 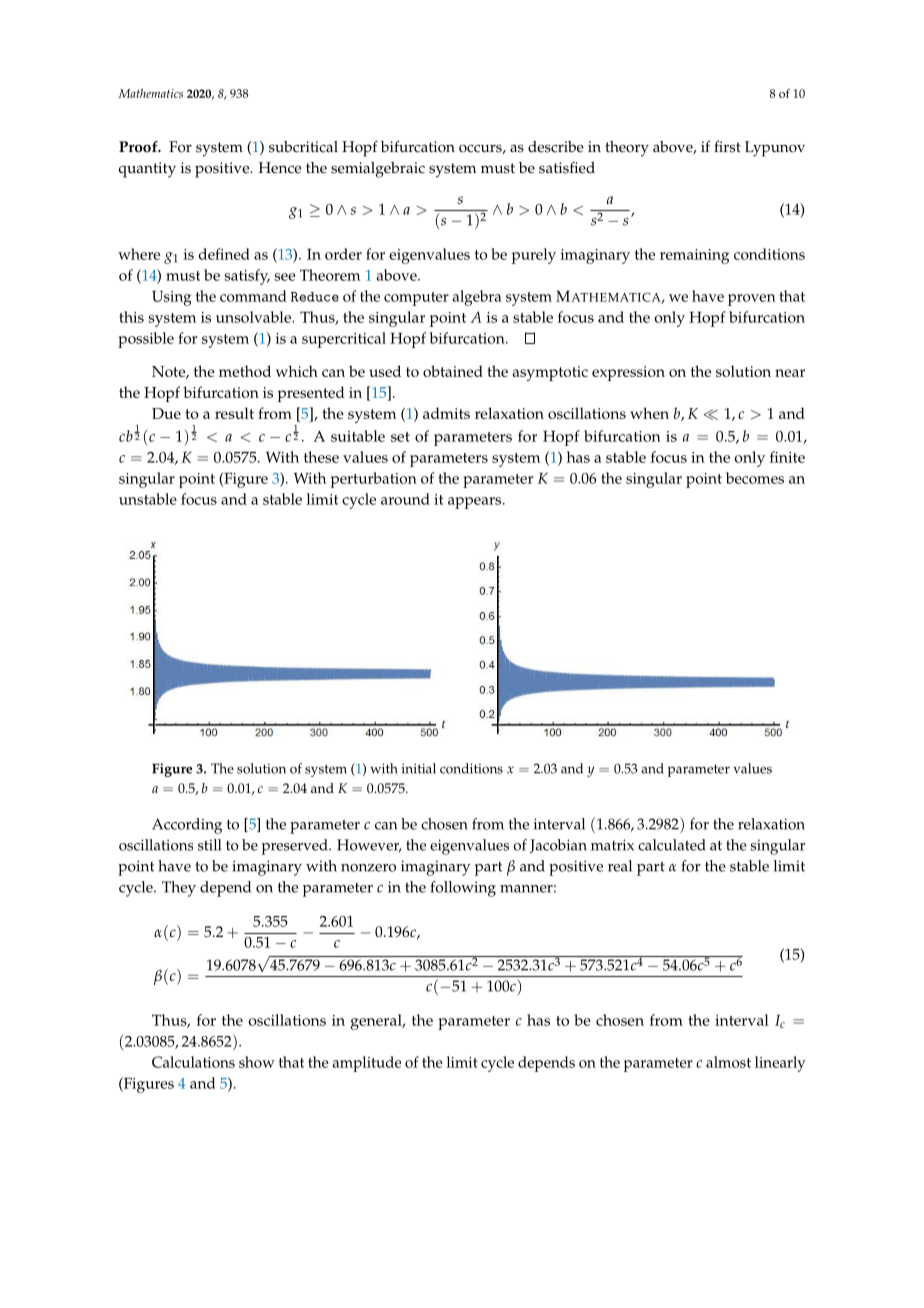 What do you see at coordinates (476, 503) in the screenshot?
I see `appears` at bounding box center [476, 503].
